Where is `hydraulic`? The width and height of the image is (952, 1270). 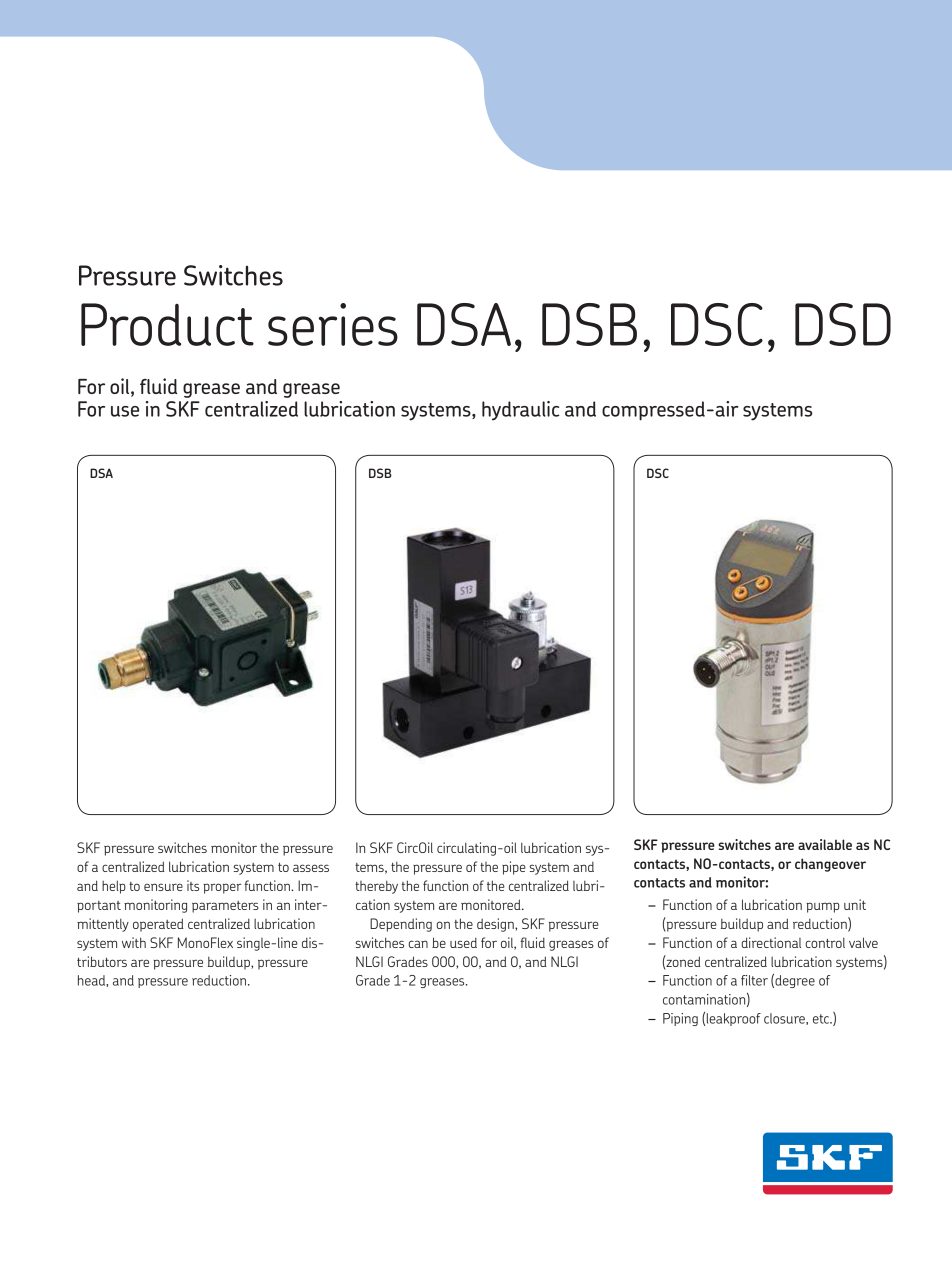
hydraulic is located at coordinates (521, 411).
